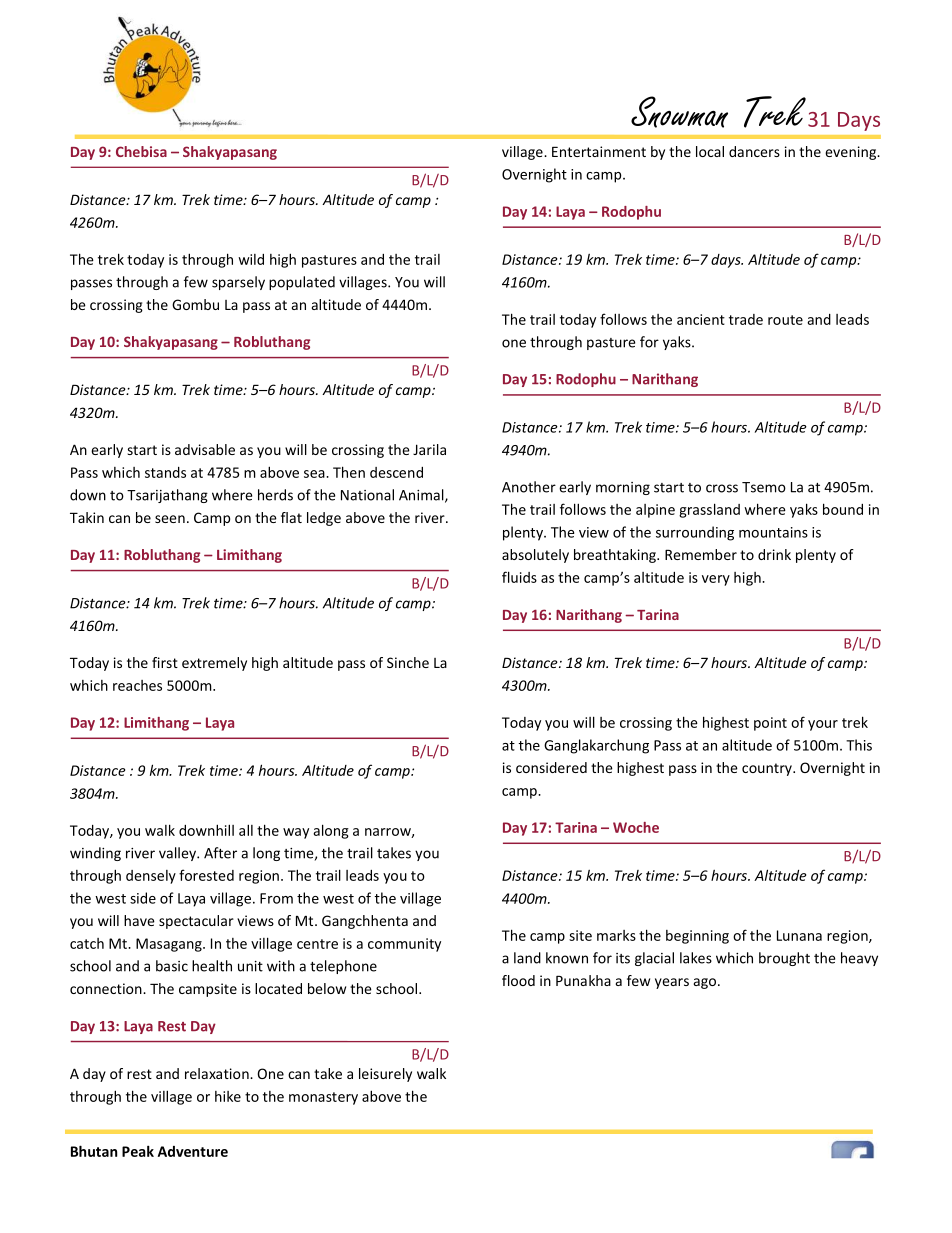 The width and height of the document is (952, 1233). I want to click on wild, so click(251, 259).
